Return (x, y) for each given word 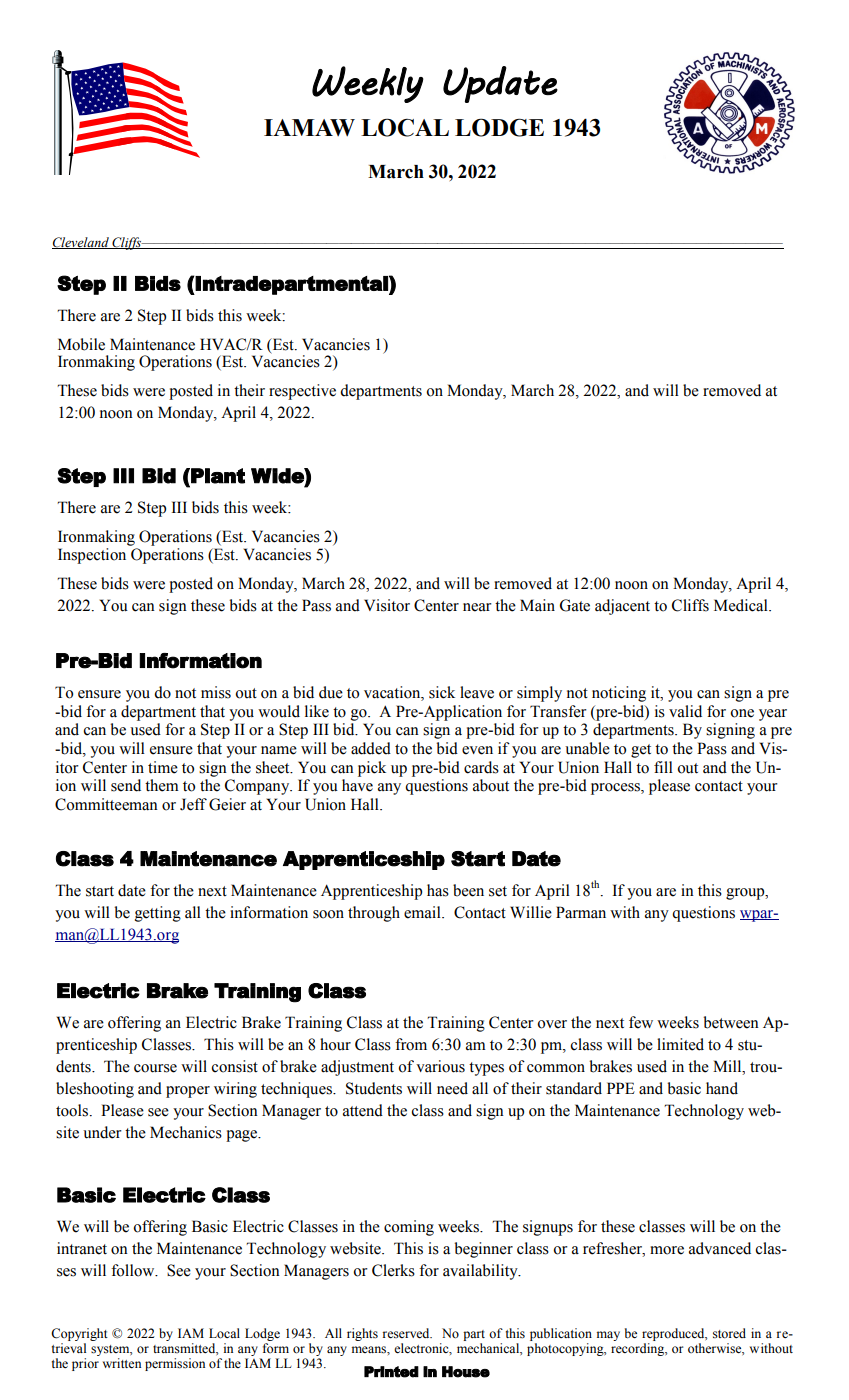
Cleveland (81, 243)
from (411, 1044)
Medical (742, 605)
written (122, 1363)
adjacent (622, 607)
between (731, 1022)
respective (302, 392)
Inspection (93, 554)
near (477, 607)
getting (158, 914)
